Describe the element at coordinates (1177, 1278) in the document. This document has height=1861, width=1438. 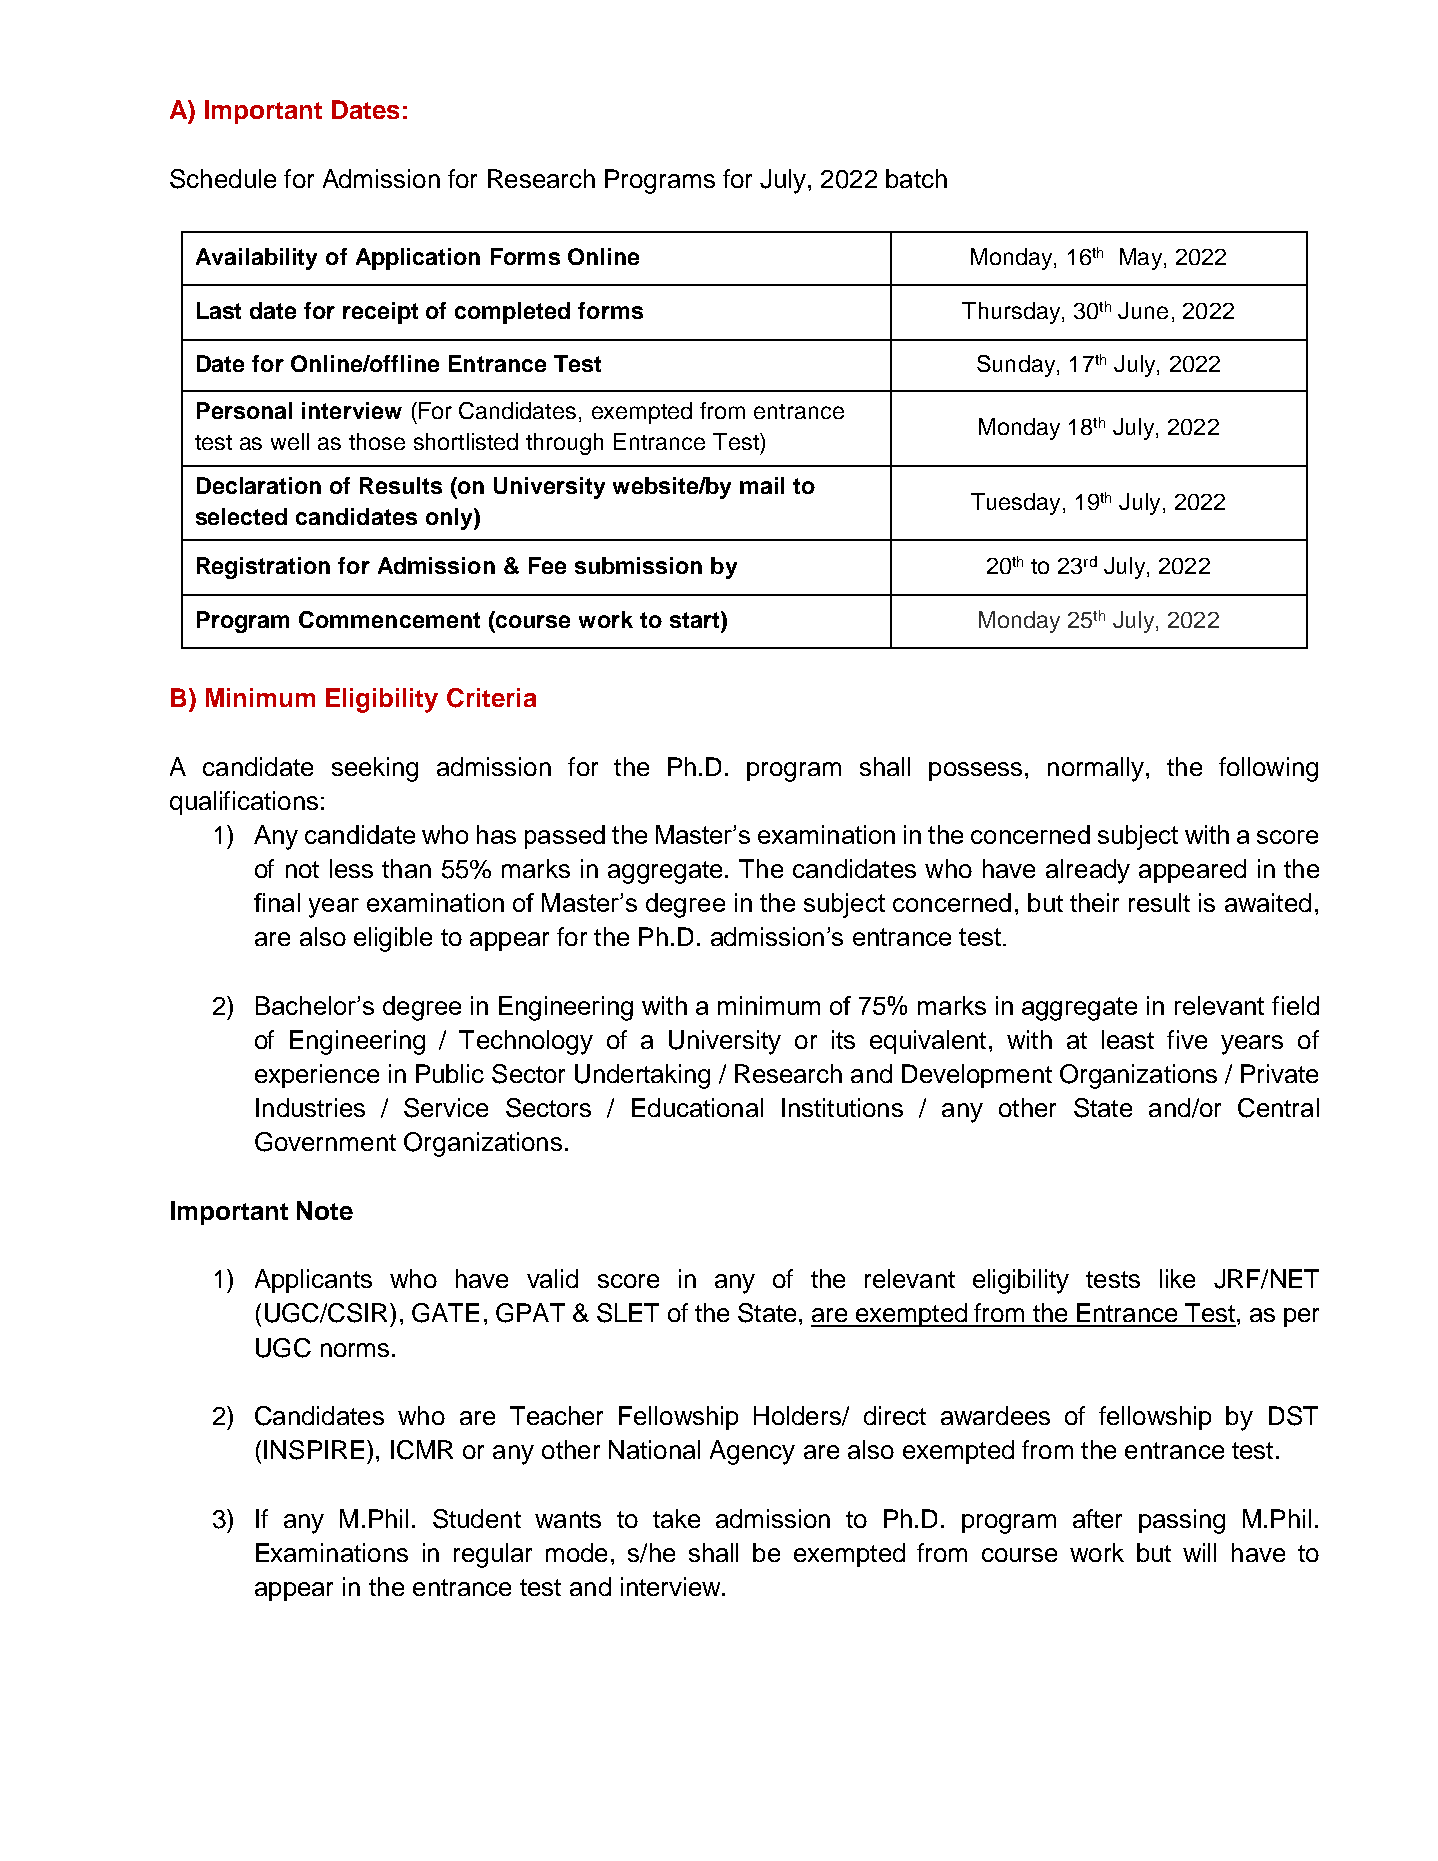
I see `like` at that location.
